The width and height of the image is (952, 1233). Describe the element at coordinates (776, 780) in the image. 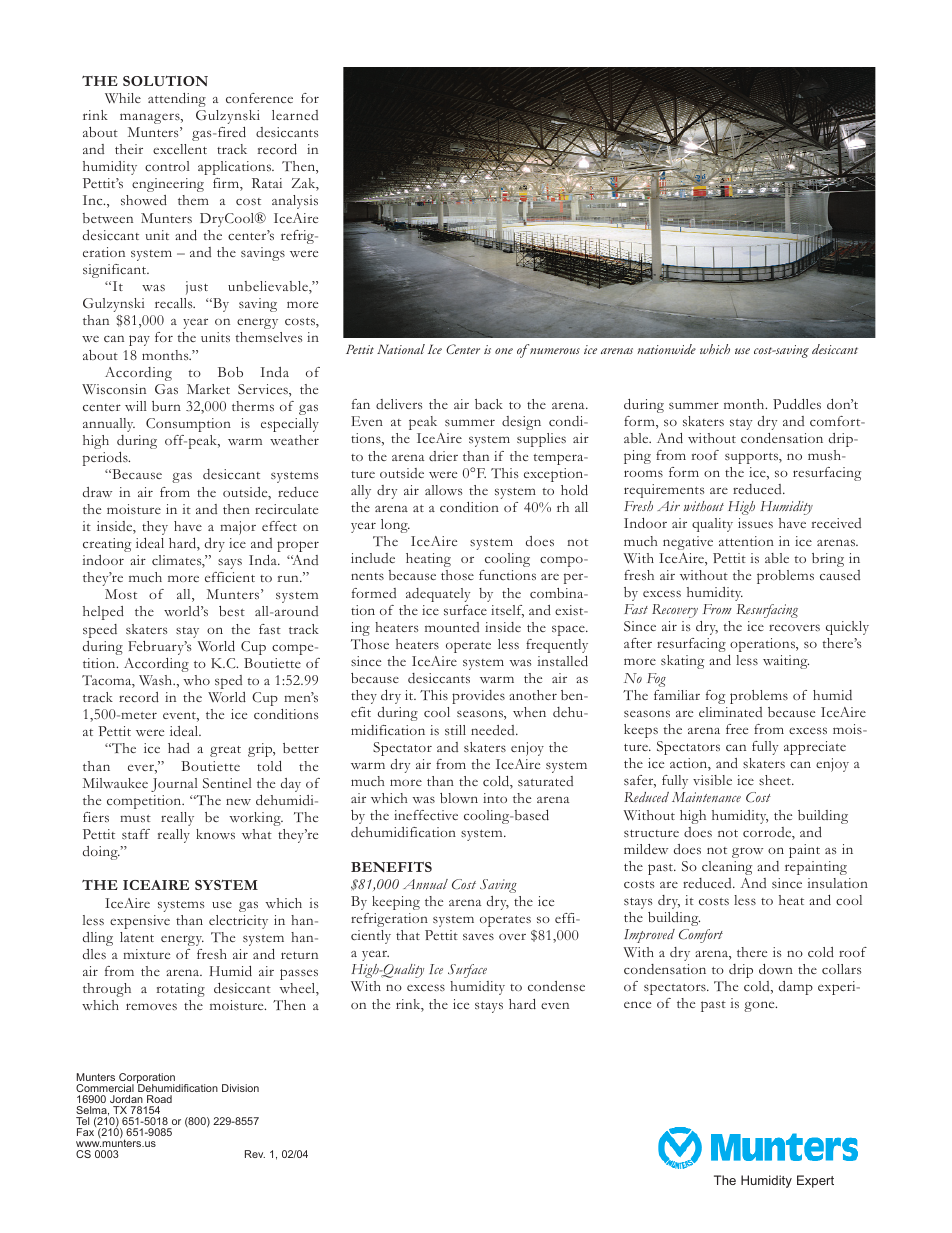

I see `sheet` at that location.
